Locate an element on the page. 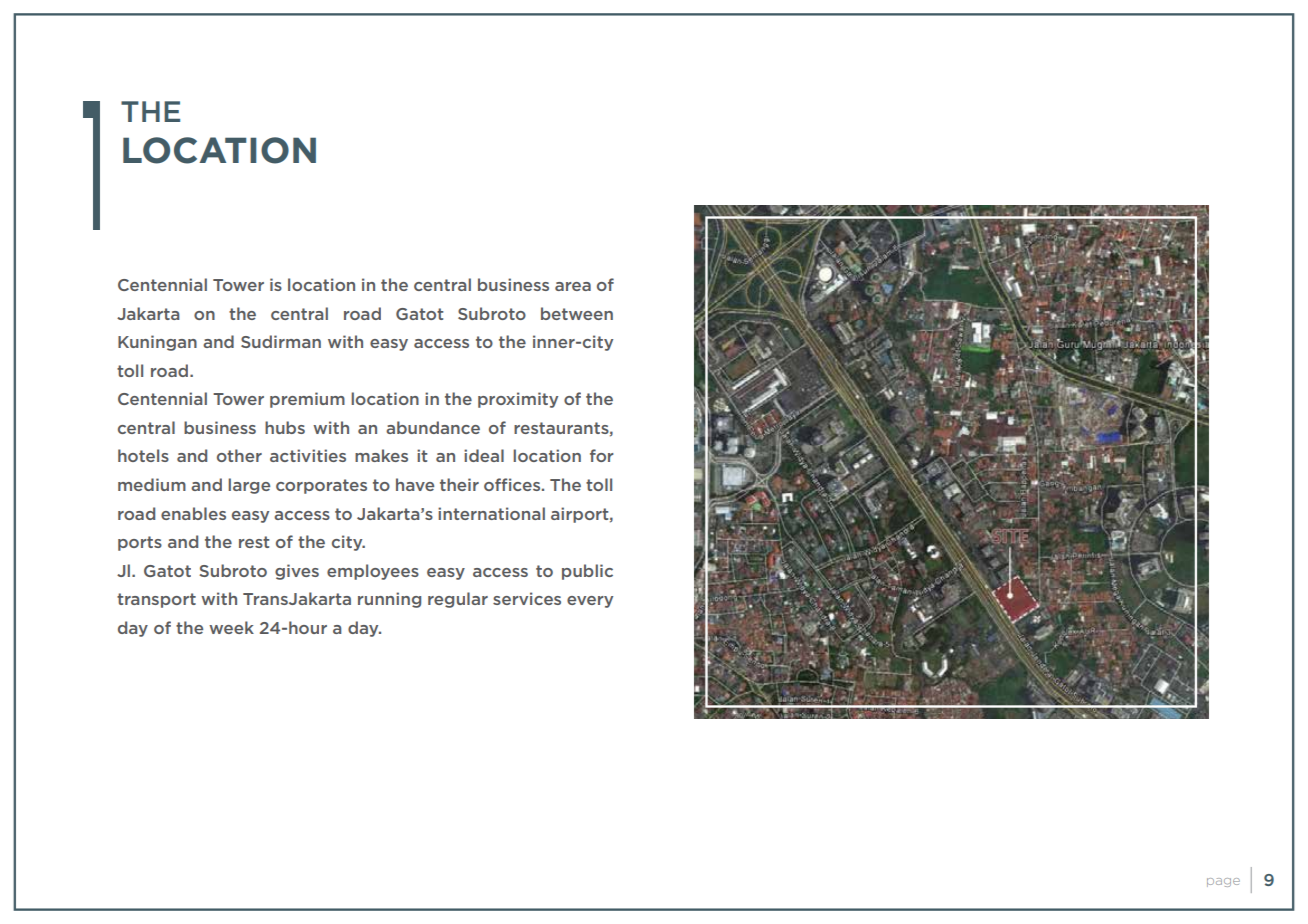 The width and height of the document is (1308, 924). proximity is located at coordinates (518, 400).
